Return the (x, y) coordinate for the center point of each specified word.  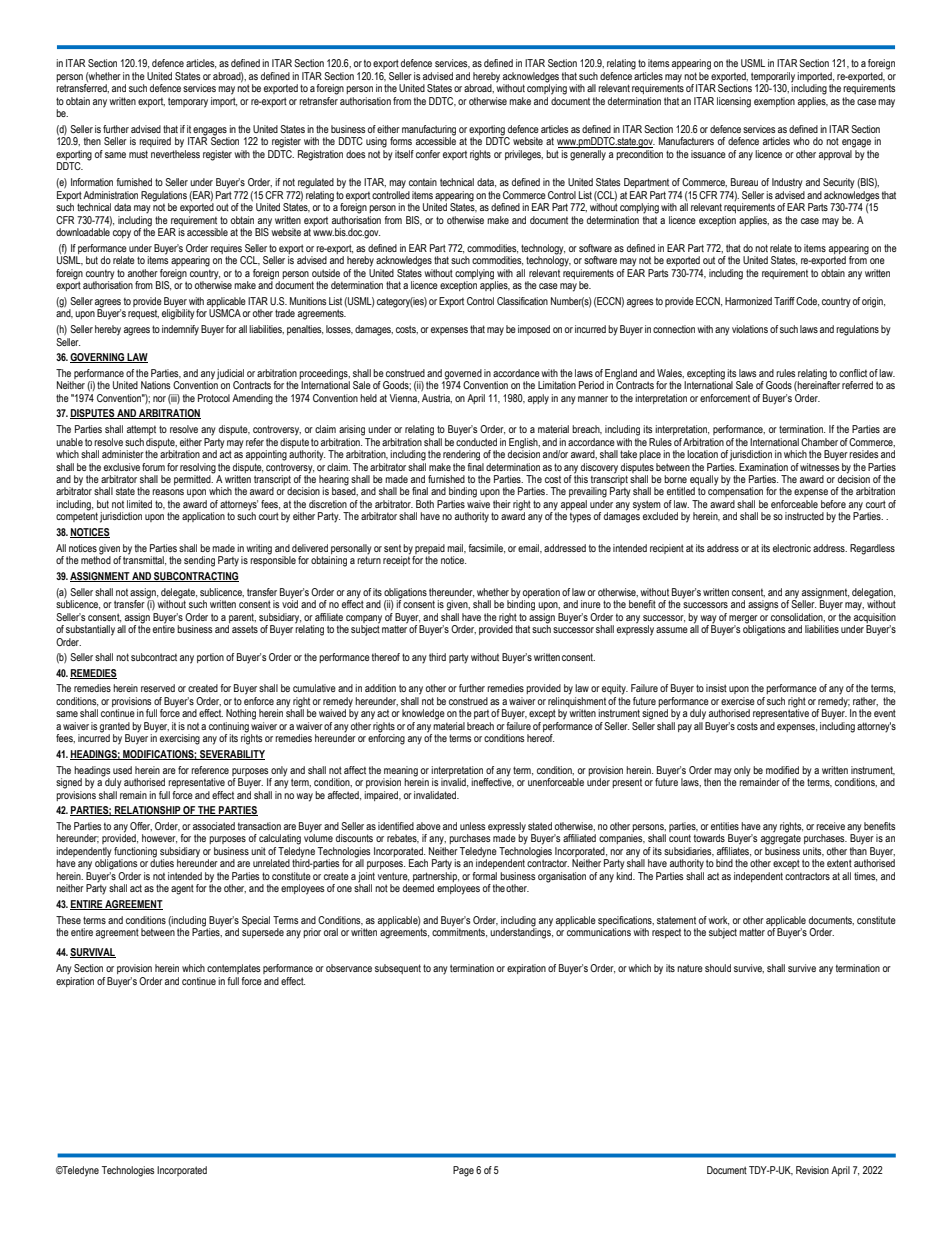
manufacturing (429, 131)
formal (484, 876)
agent (182, 889)
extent (839, 863)
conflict (853, 373)
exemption (774, 102)
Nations (155, 385)
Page (463, 1171)
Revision (812, 1170)
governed (462, 375)
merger (743, 619)
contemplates (233, 969)
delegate (179, 593)
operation (541, 593)
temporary (188, 102)
